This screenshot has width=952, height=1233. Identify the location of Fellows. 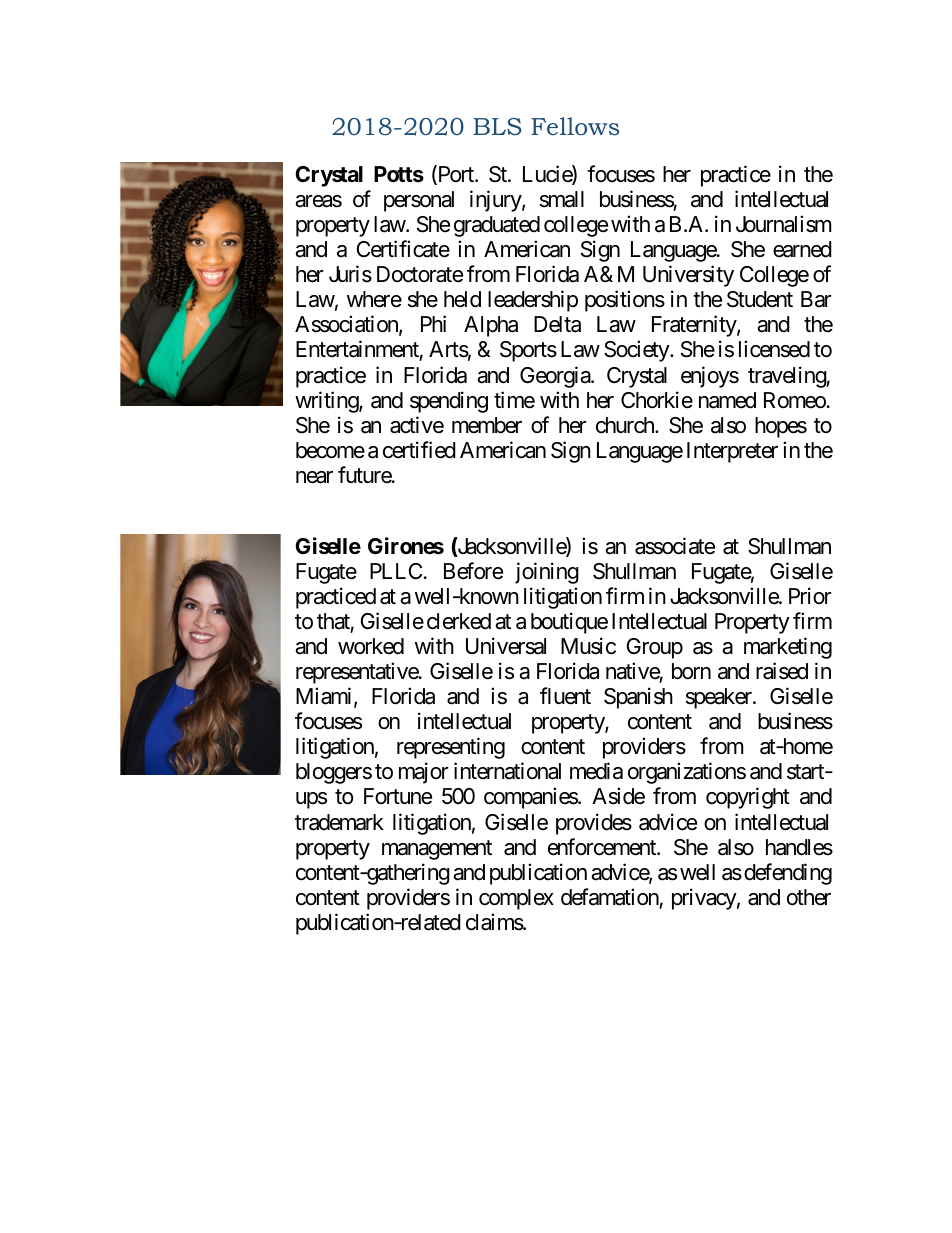
(575, 126).
